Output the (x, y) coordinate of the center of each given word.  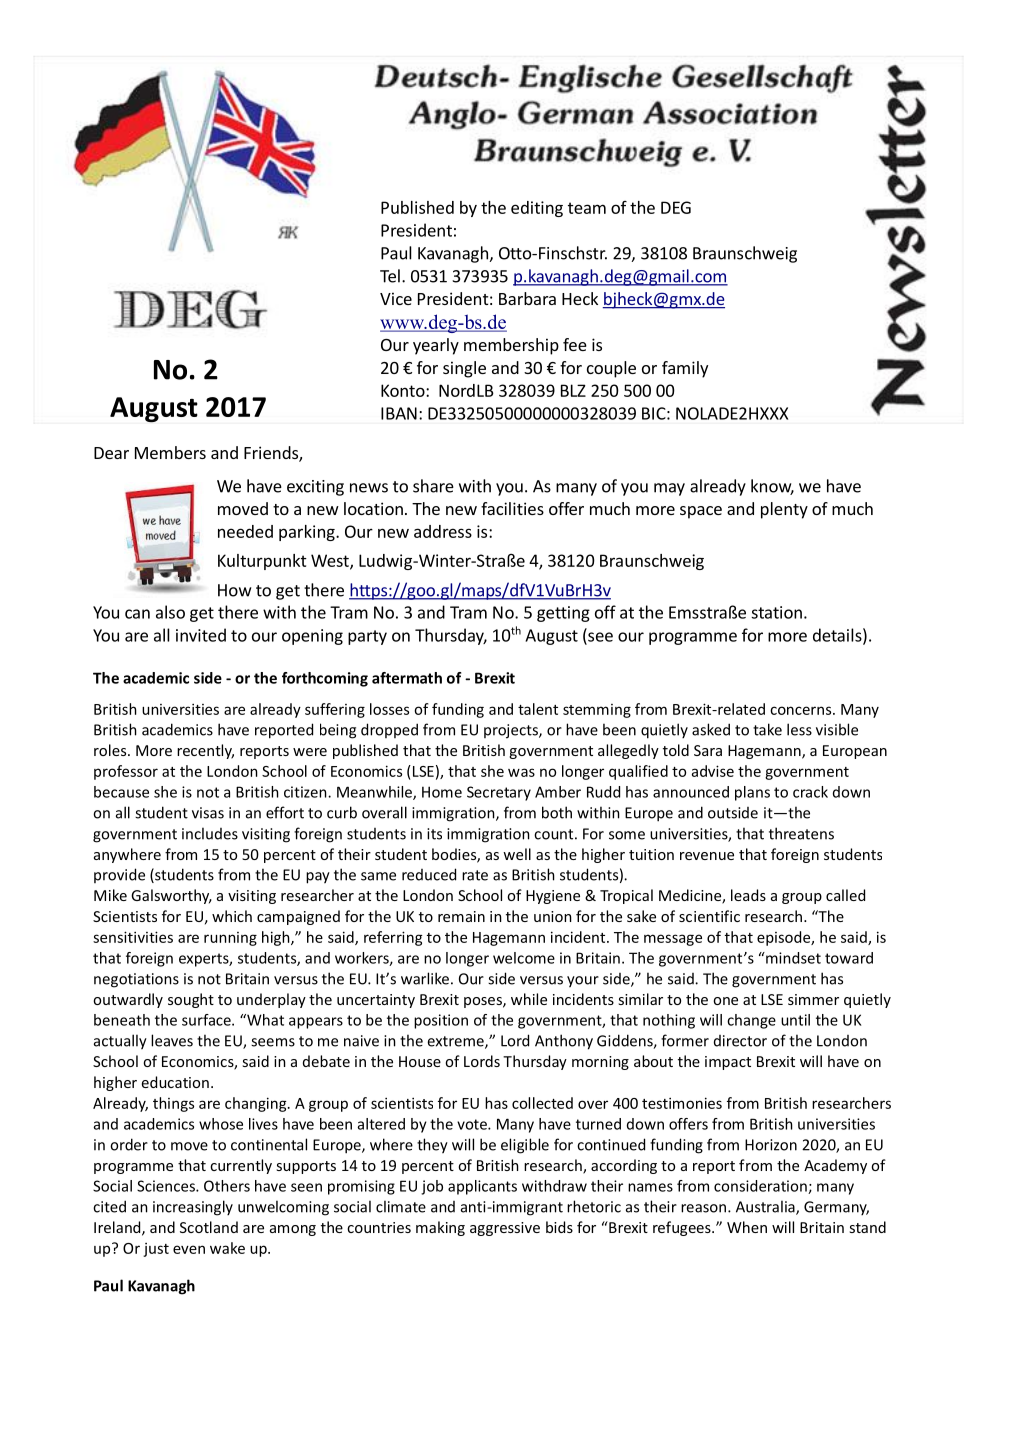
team (587, 208)
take (767, 729)
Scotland (209, 1227)
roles (111, 750)
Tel (390, 276)
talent (538, 709)
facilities (512, 508)
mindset (792, 958)
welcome (524, 958)
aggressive (505, 1229)
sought (191, 1000)
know (772, 487)
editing (537, 209)
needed (245, 531)
